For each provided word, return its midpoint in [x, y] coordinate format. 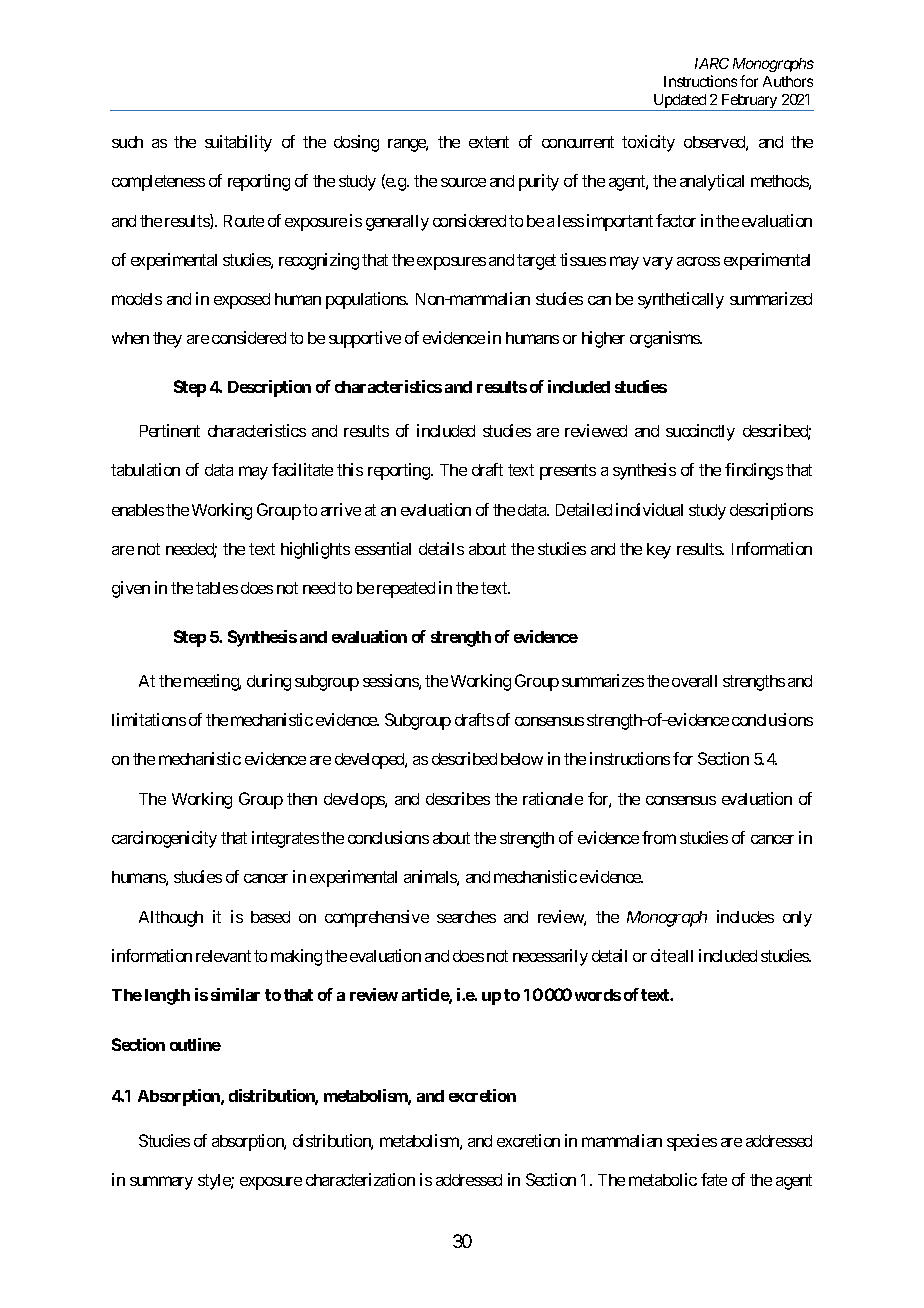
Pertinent [170, 430]
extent [489, 142]
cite [663, 955]
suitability [238, 143]
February [749, 102]
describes [458, 798]
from [659, 837]
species [692, 1142]
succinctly [700, 432]
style [215, 1182]
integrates [285, 839]
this [350, 469]
